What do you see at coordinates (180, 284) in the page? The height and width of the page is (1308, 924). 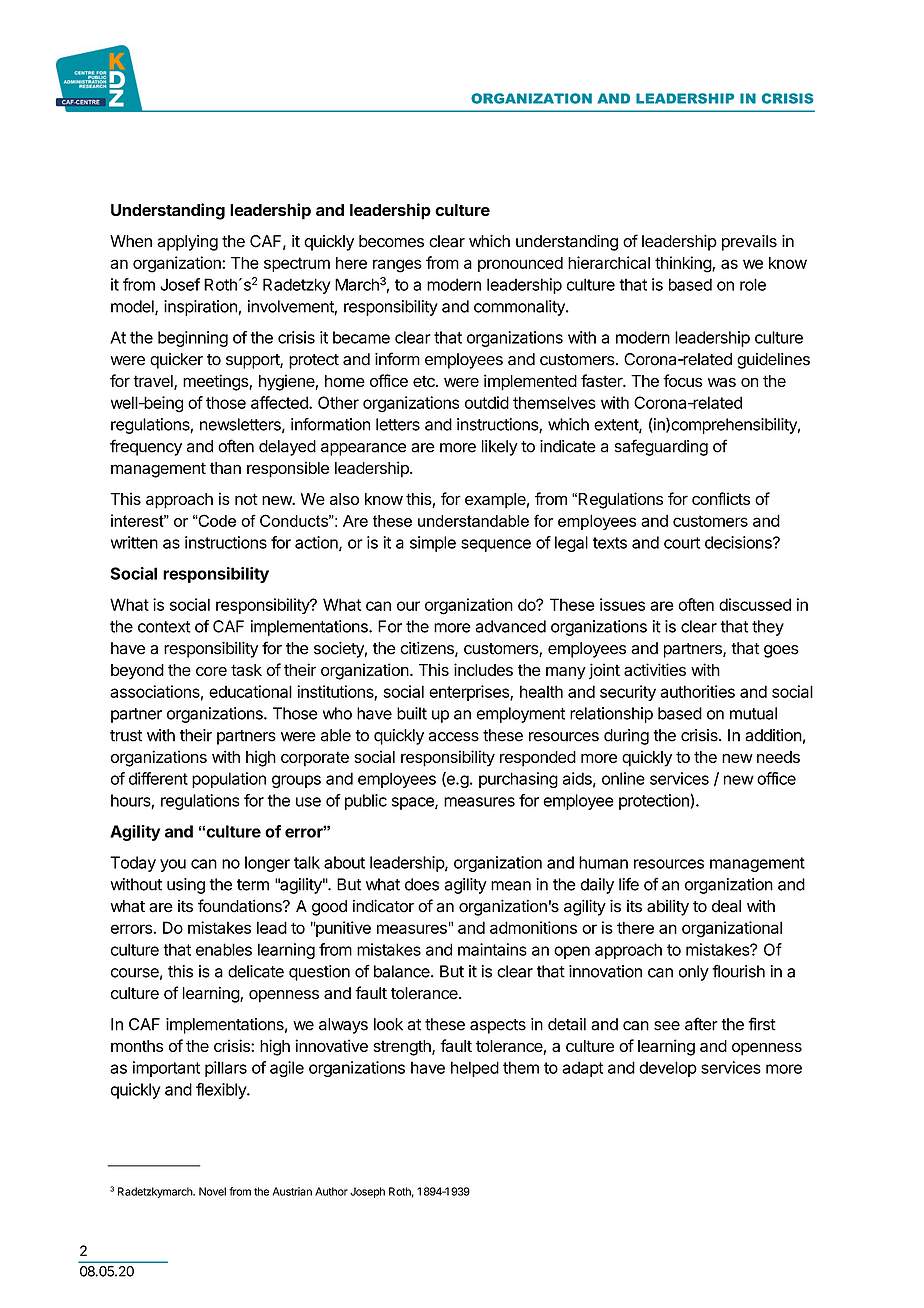 I see `Josef` at bounding box center [180, 284].
